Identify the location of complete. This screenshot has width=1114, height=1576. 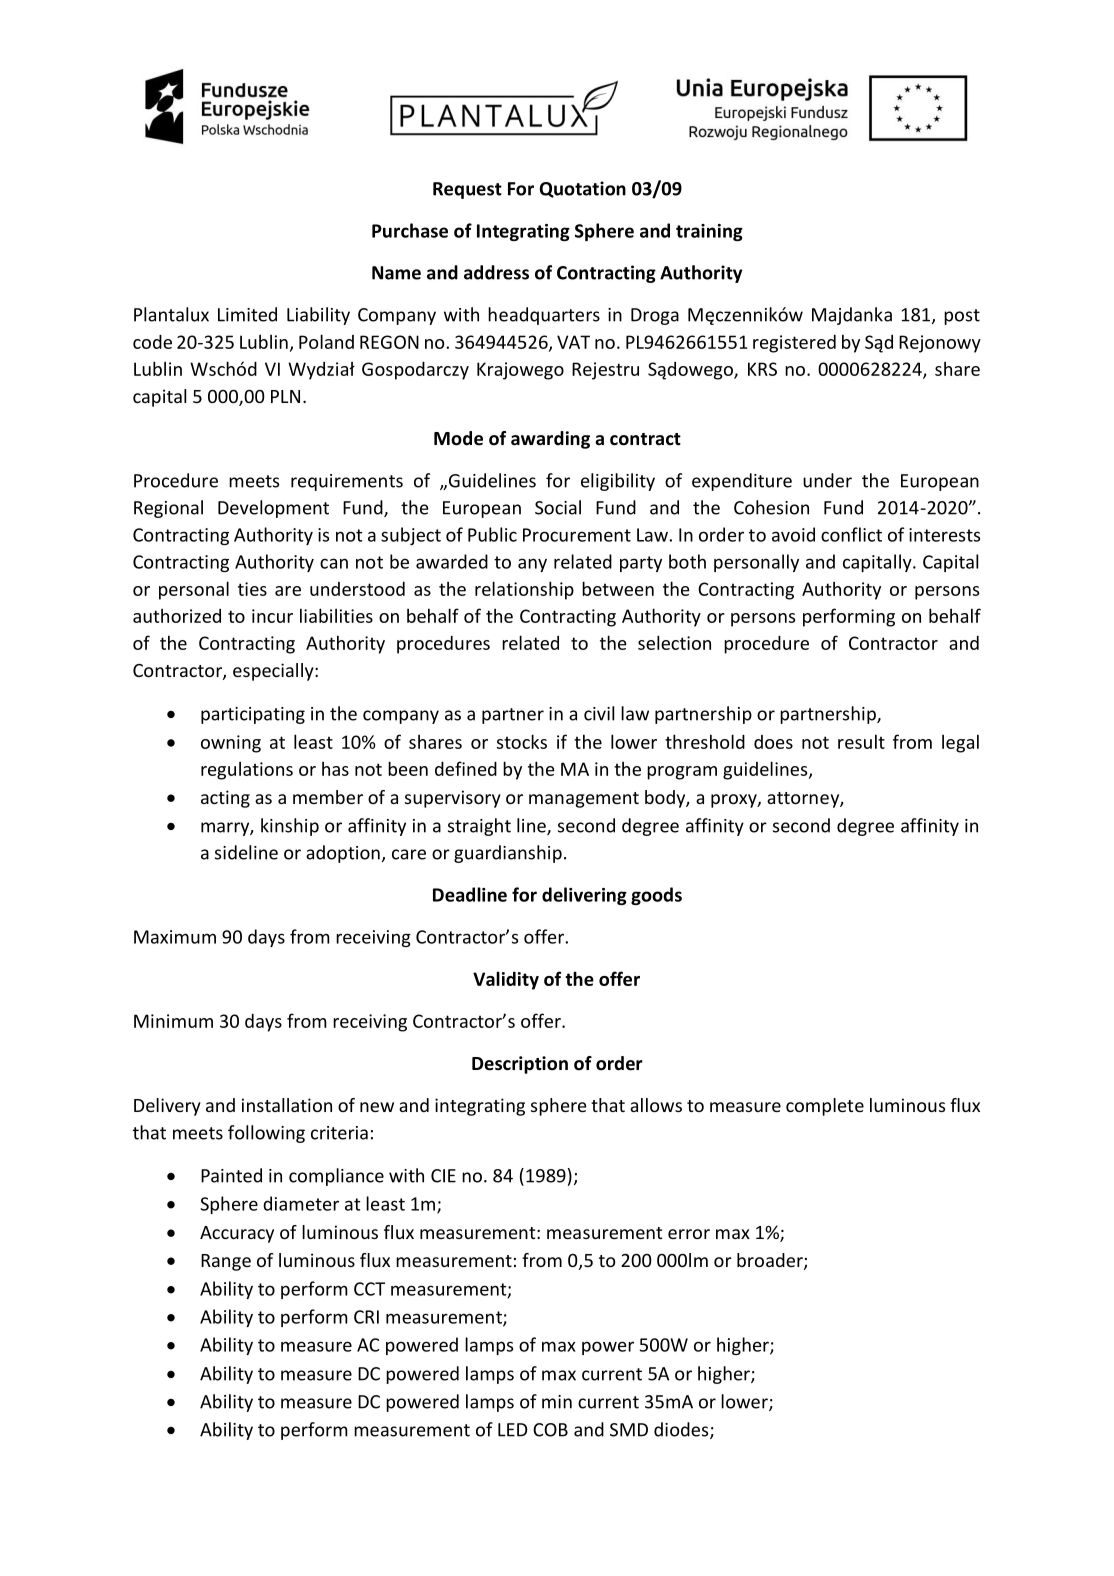
(825, 1107).
